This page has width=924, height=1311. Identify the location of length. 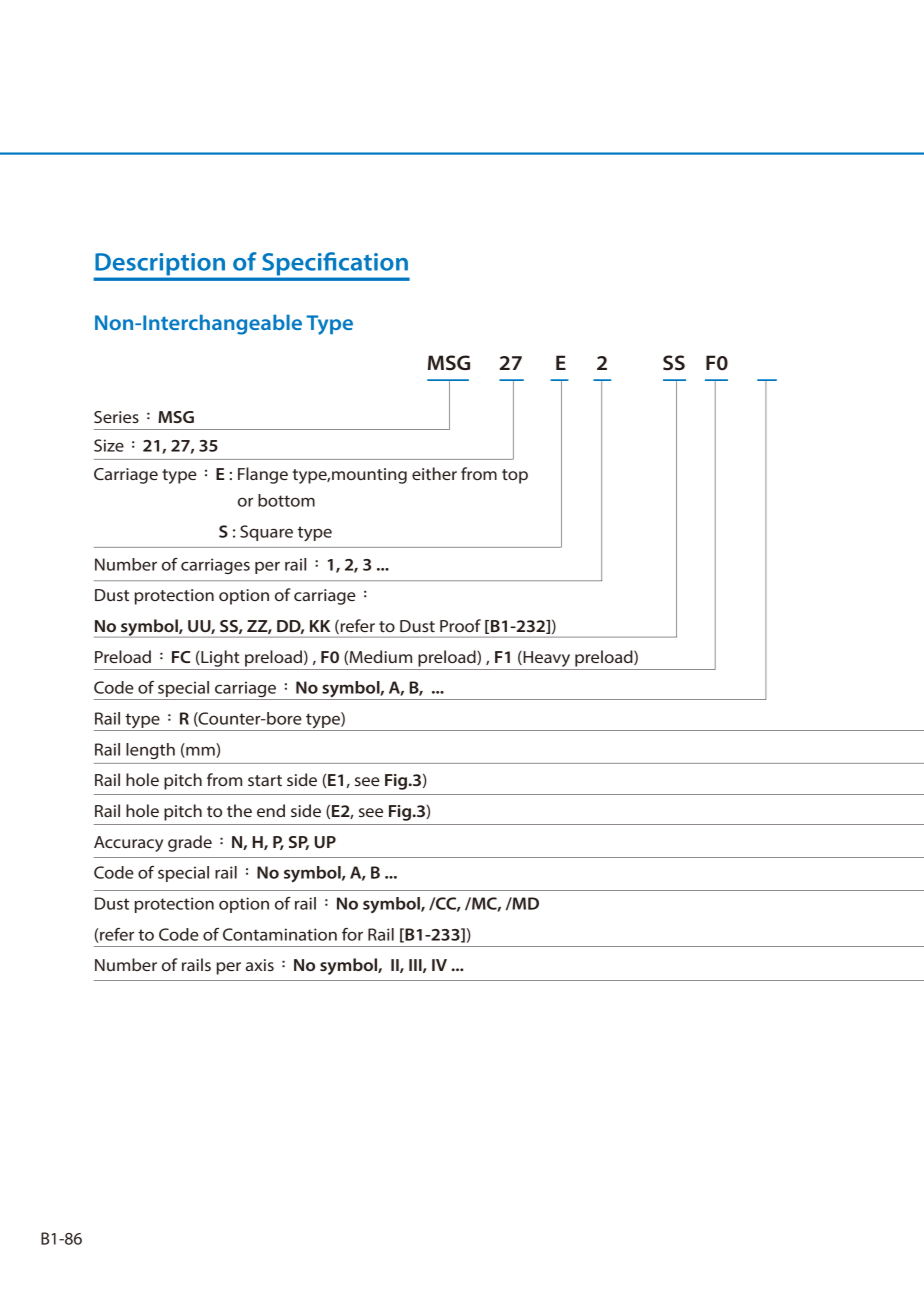
(150, 751).
